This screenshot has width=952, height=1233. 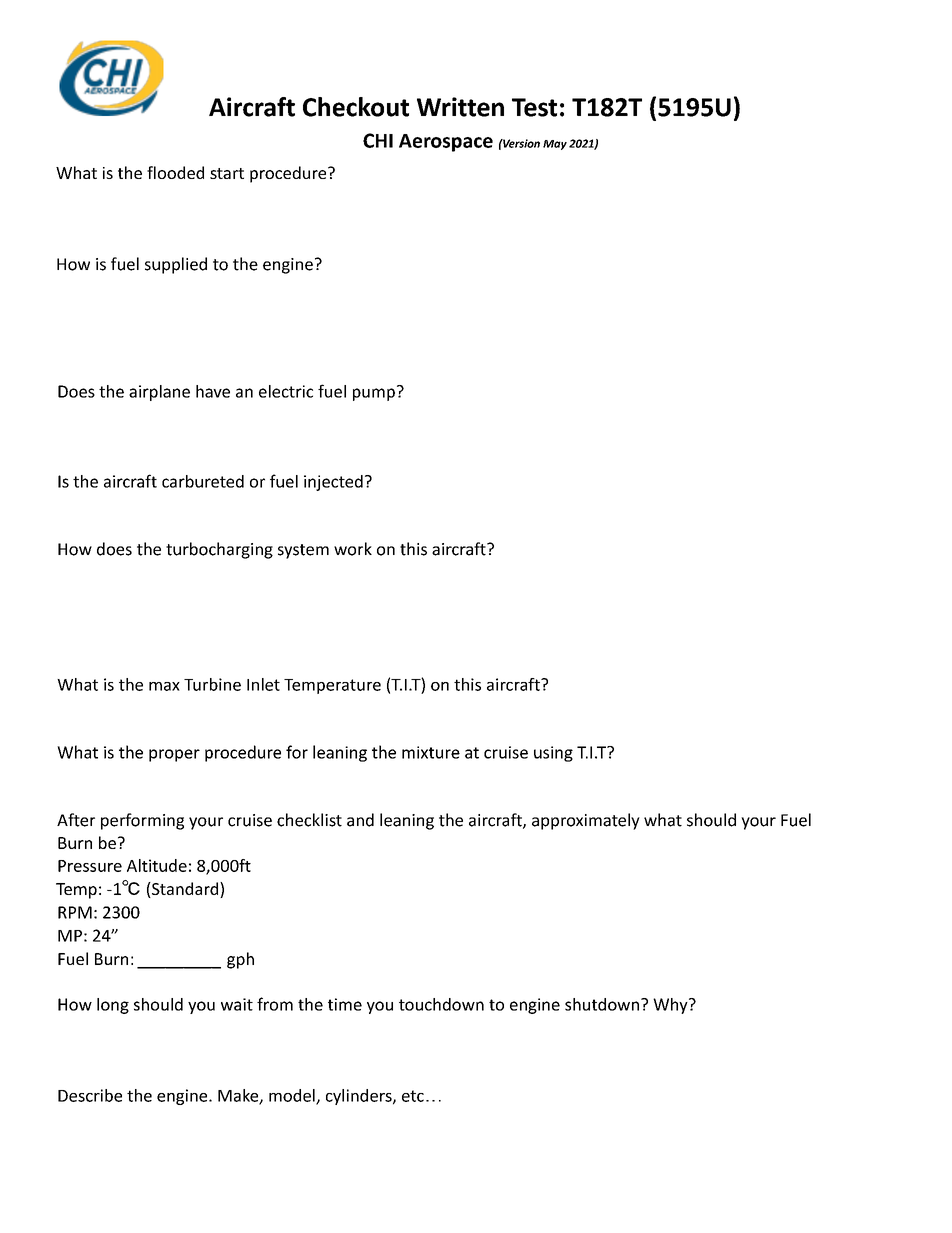 I want to click on turbocharging, so click(x=219, y=550).
